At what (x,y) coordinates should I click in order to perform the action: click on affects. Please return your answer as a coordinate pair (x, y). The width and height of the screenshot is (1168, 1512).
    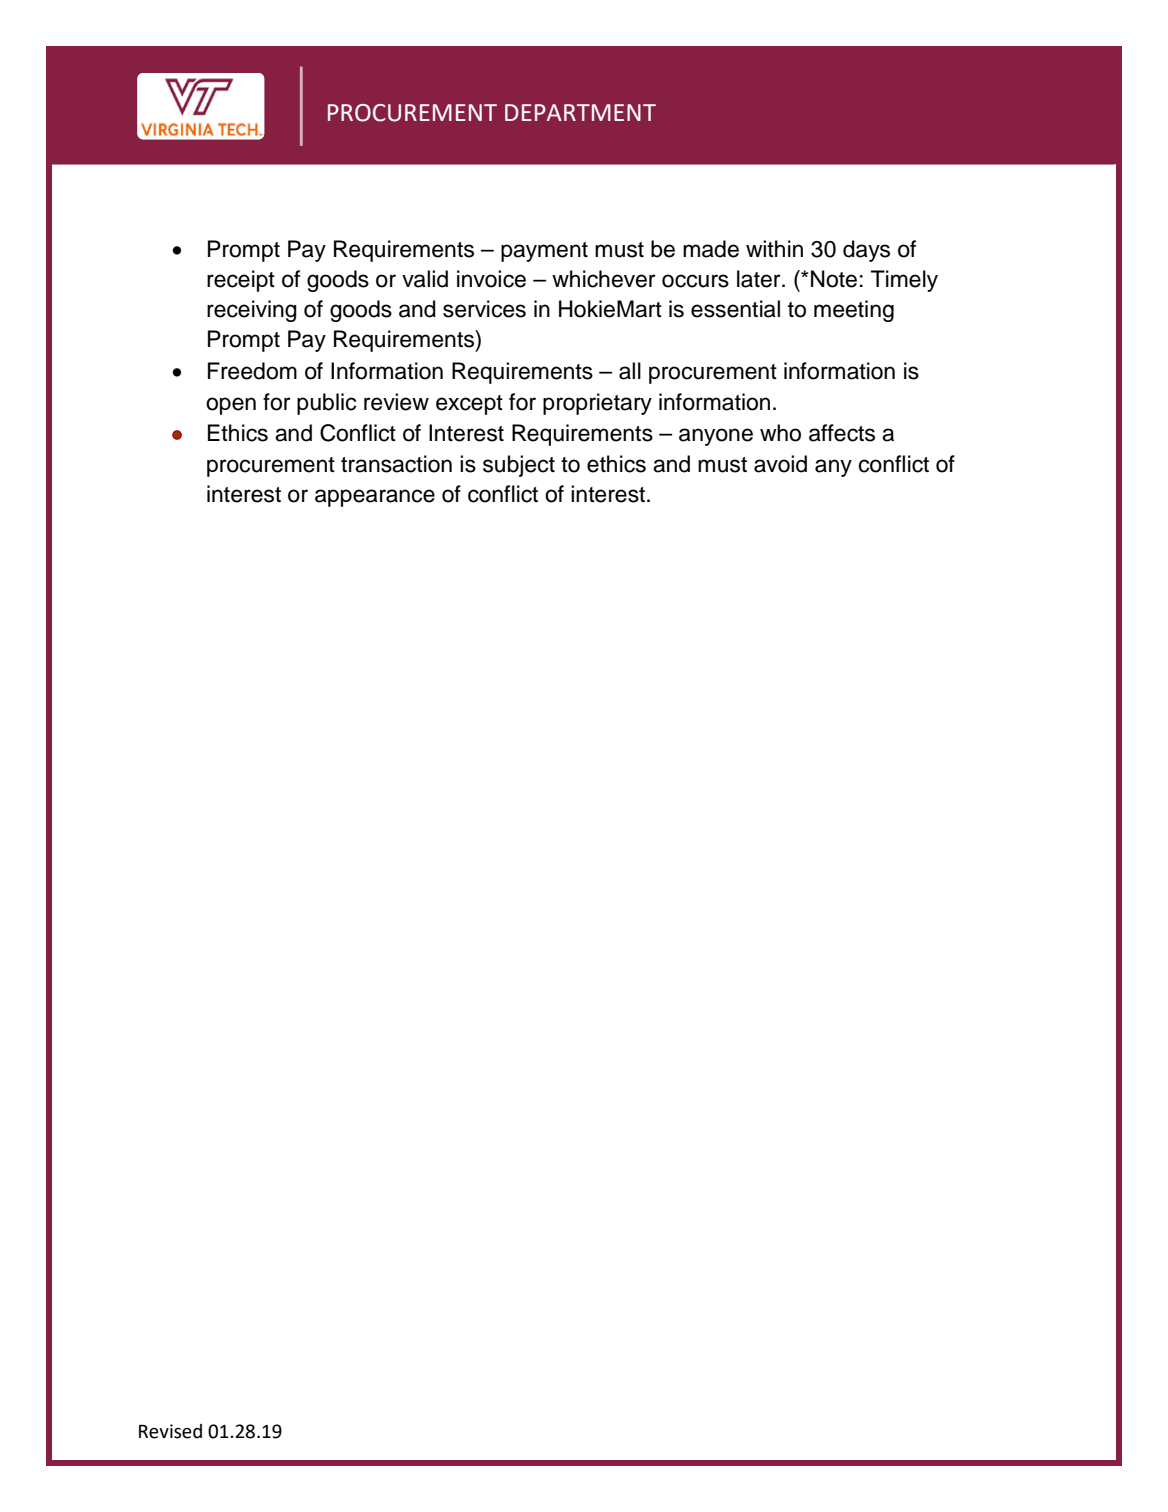
    Looking at the image, I should click on (842, 433).
